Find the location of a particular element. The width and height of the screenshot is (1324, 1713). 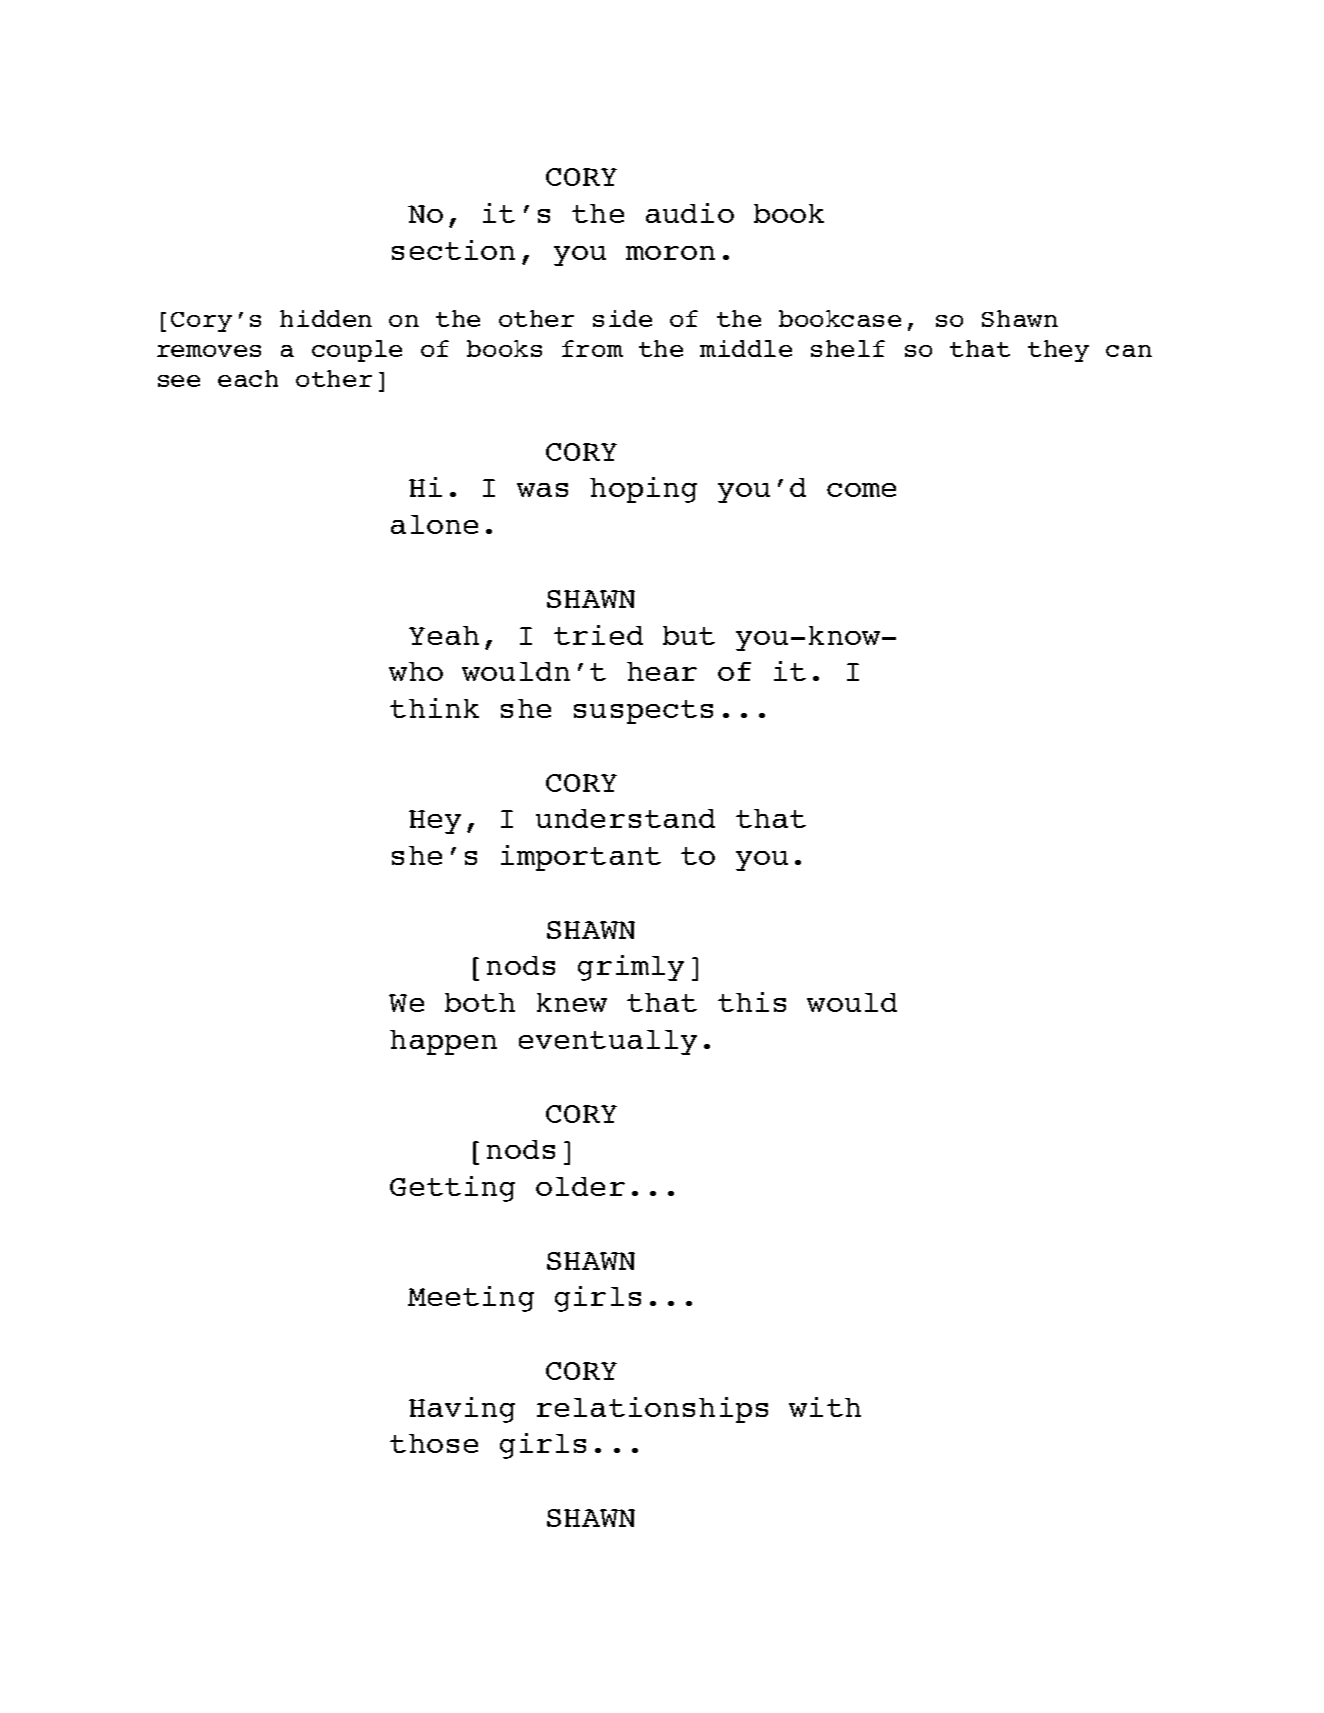

with is located at coordinates (825, 1407).
